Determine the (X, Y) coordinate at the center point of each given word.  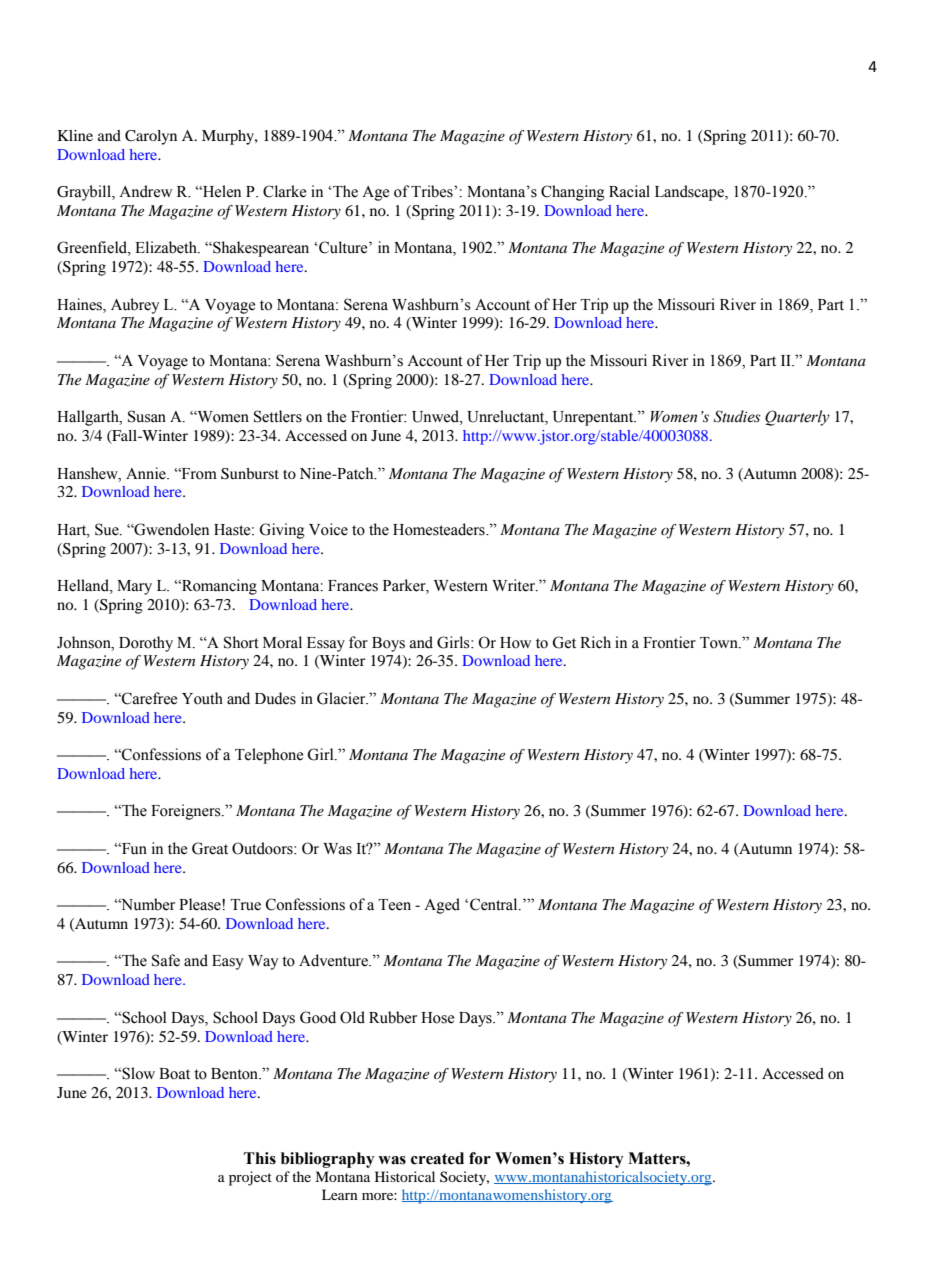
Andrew (145, 191)
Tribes (433, 191)
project (250, 1178)
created (437, 1158)
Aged (442, 906)
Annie (147, 473)
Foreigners (187, 812)
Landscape (690, 193)
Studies (737, 416)
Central (495, 904)
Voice (328, 529)
